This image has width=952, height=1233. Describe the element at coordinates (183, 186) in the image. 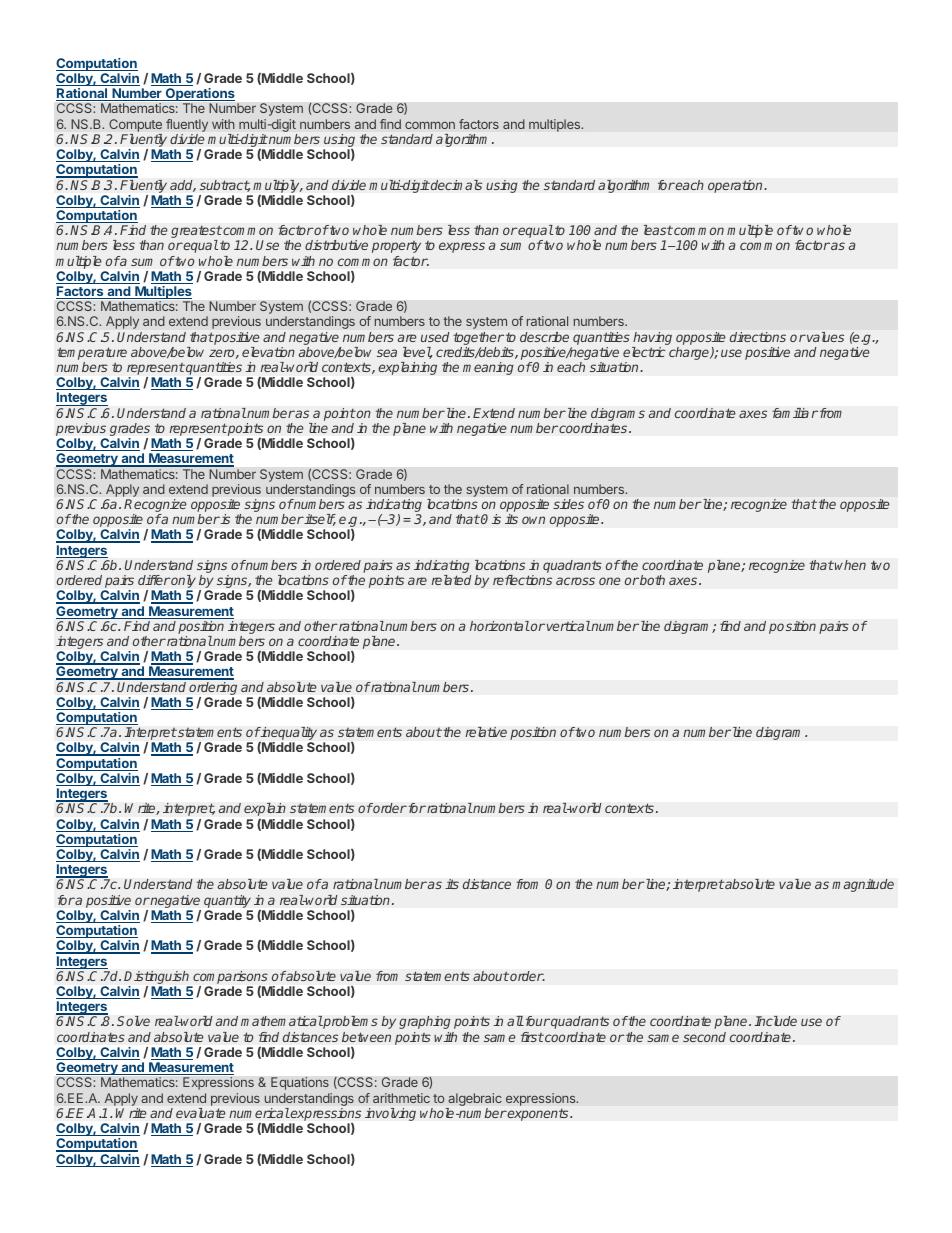

I see `add` at that location.
